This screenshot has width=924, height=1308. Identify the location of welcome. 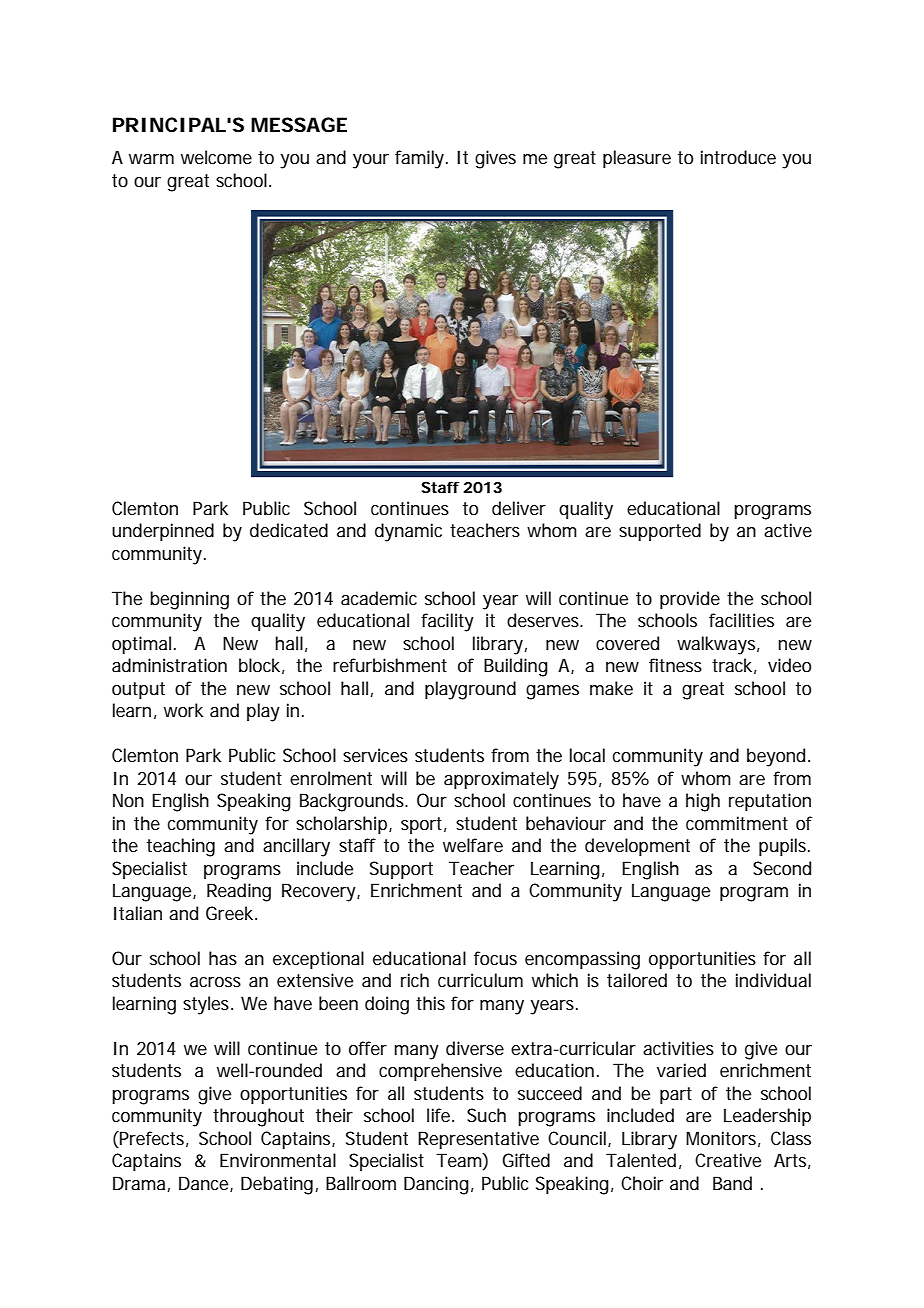
(216, 157).
